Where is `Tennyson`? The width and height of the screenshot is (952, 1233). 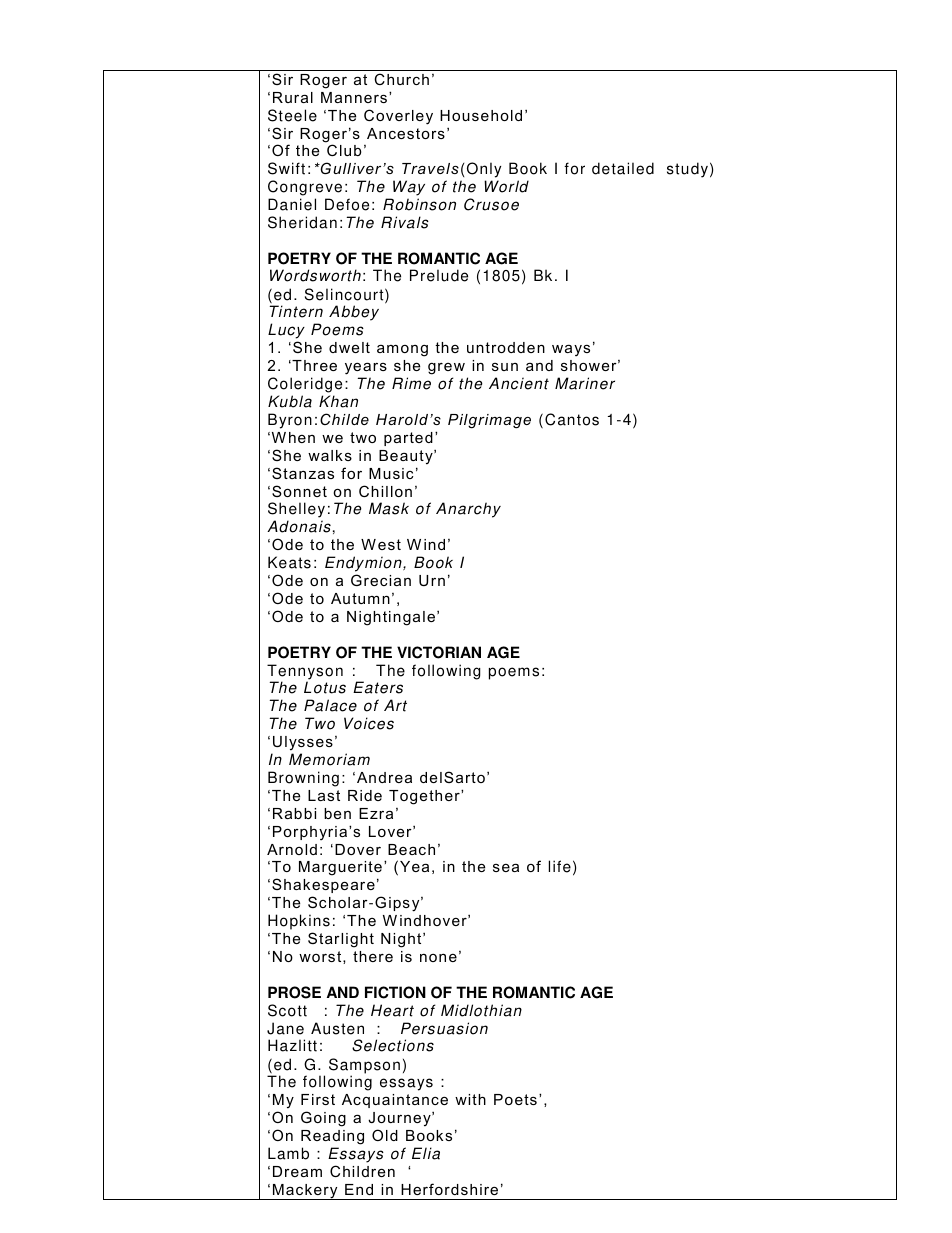 Tennyson is located at coordinates (305, 673).
